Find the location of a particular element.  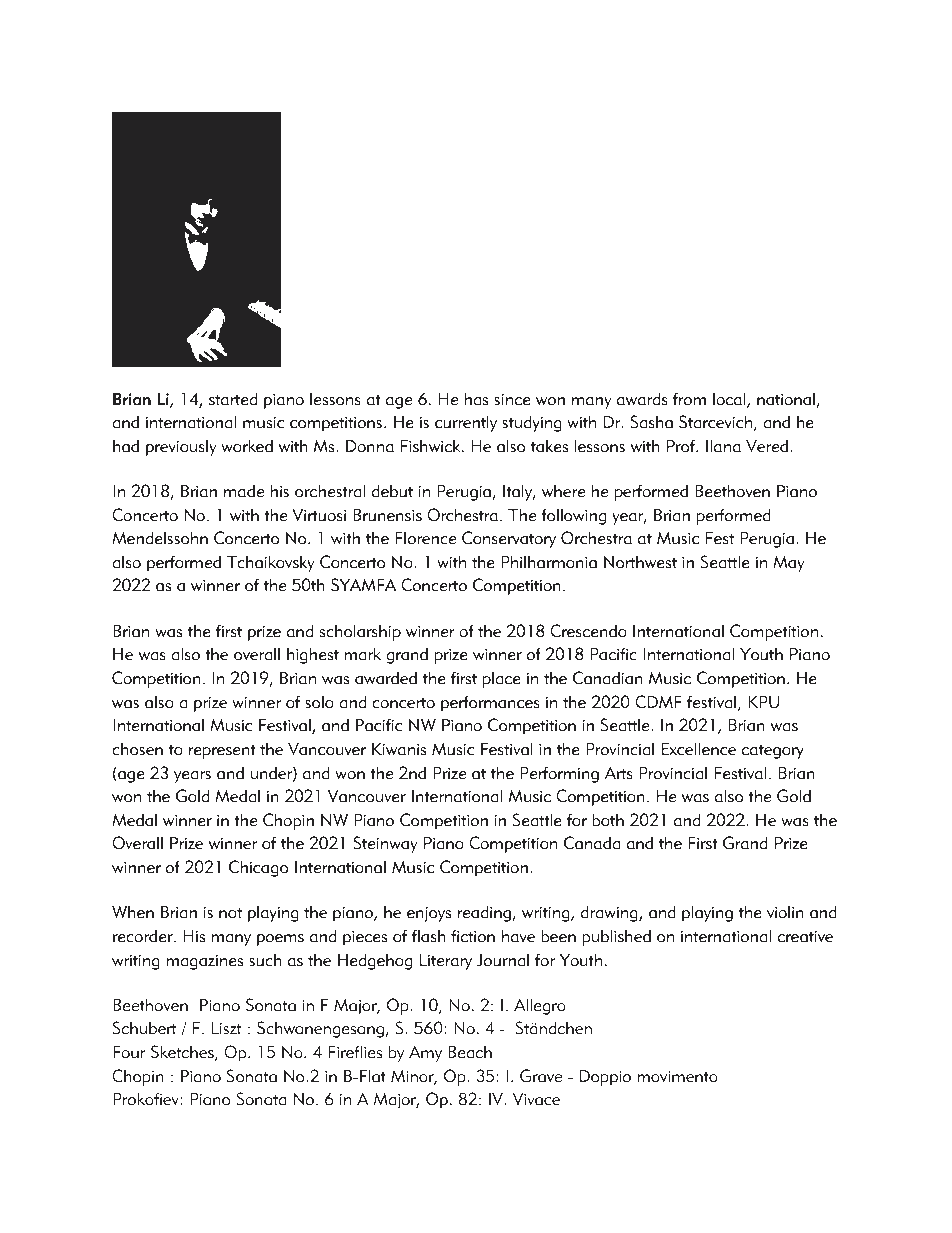

creative is located at coordinates (805, 936).
